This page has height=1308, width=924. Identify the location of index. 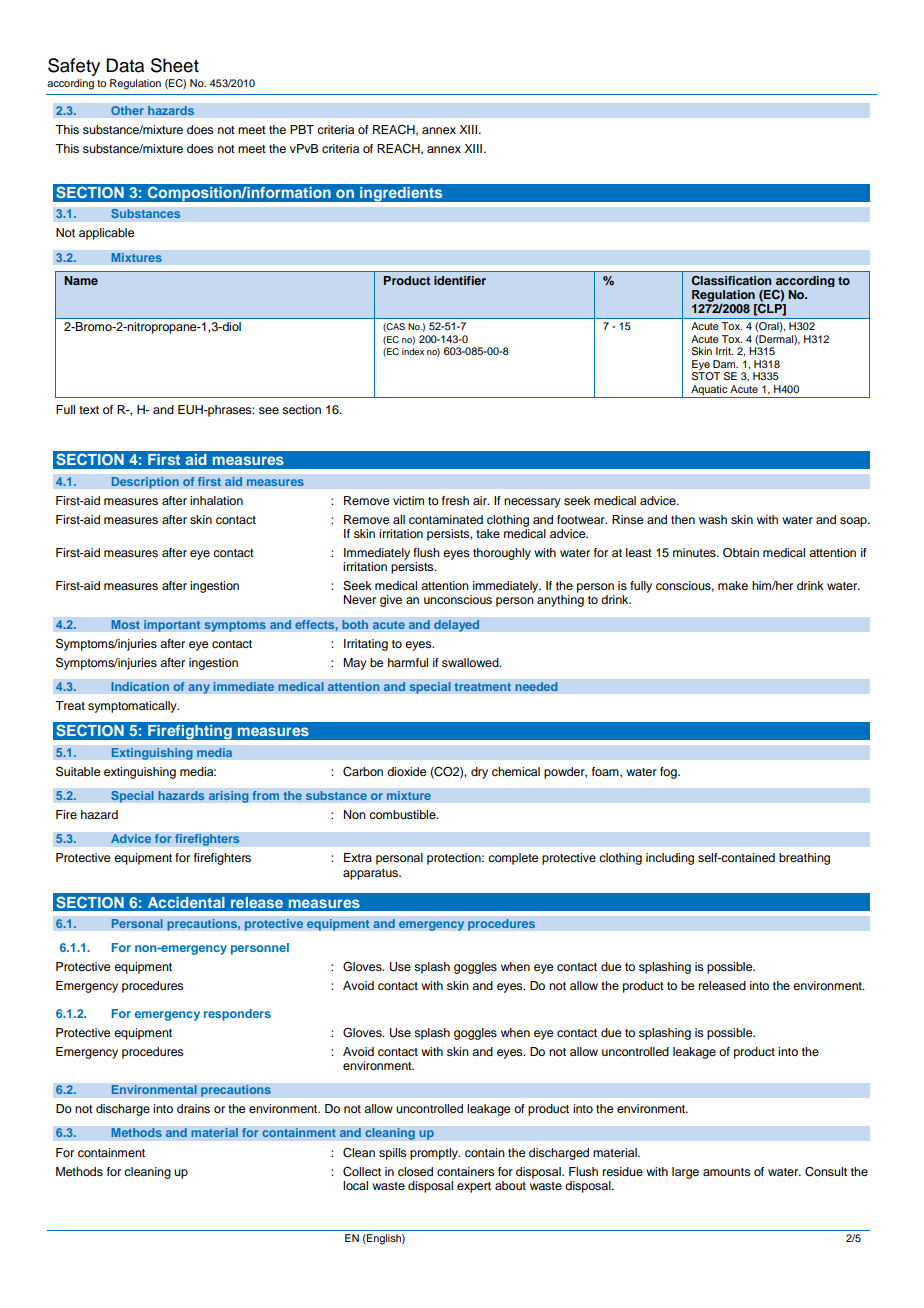
(413, 351).
